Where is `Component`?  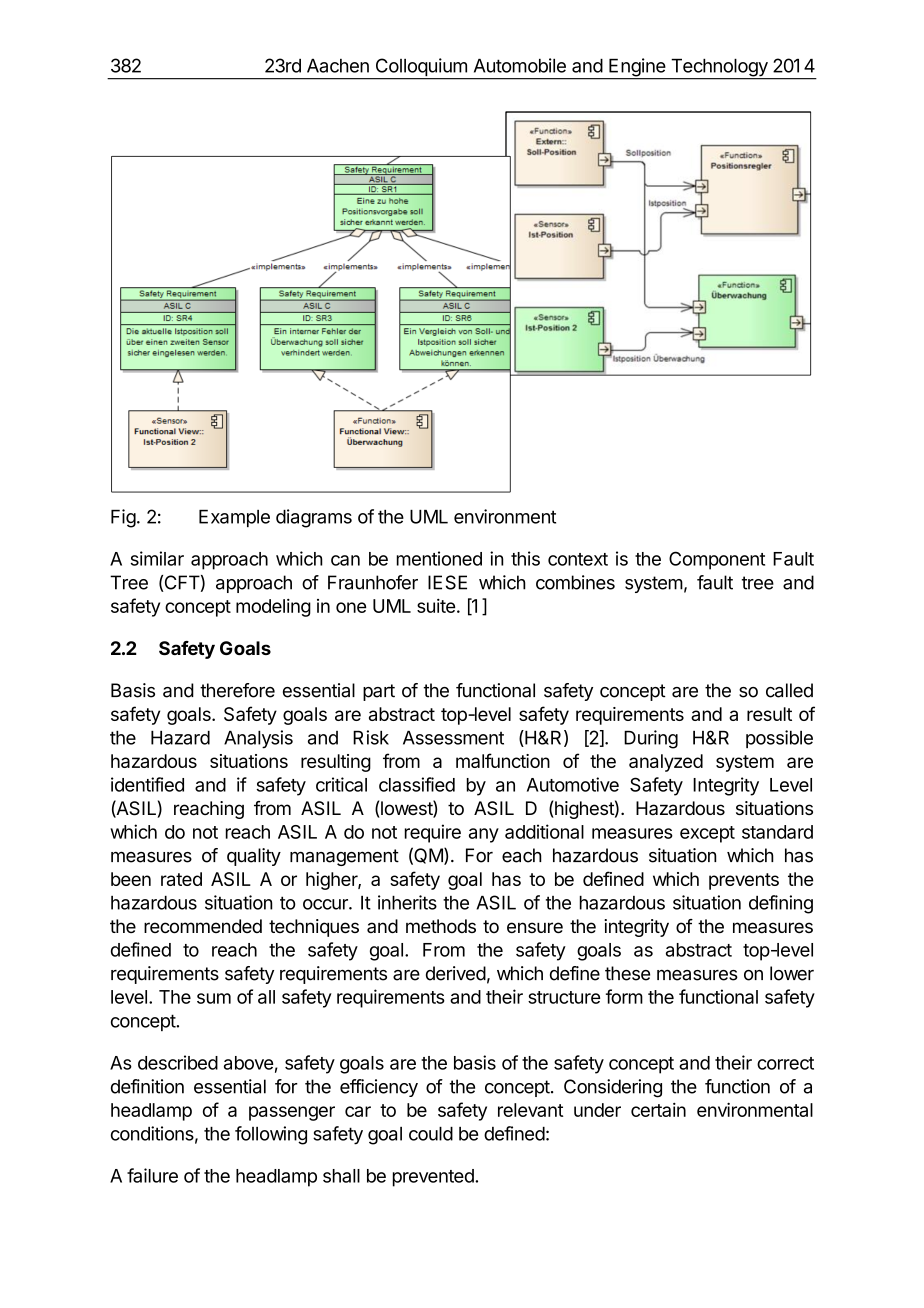 Component is located at coordinates (717, 560).
